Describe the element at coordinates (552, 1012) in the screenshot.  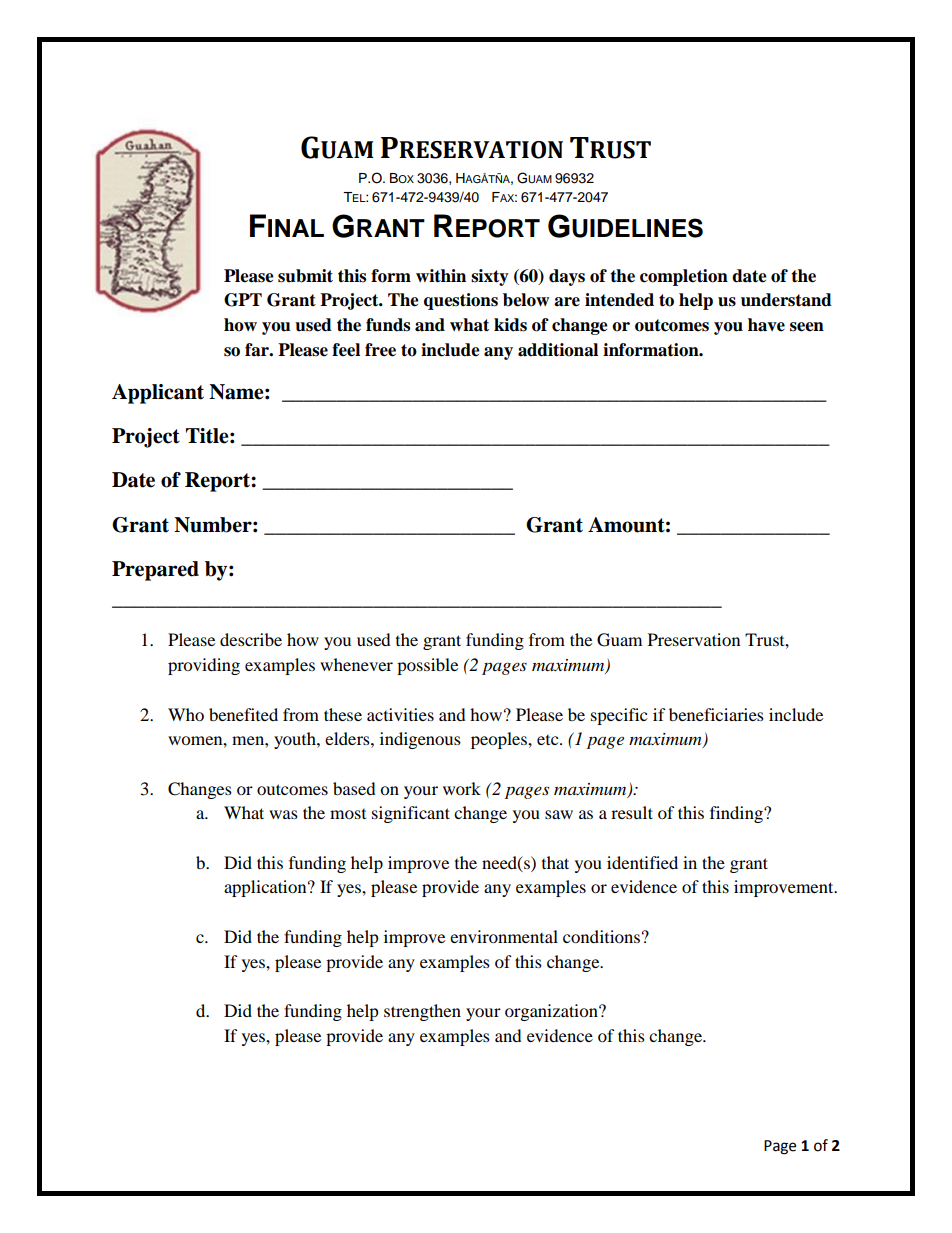
I see `organization` at that location.
